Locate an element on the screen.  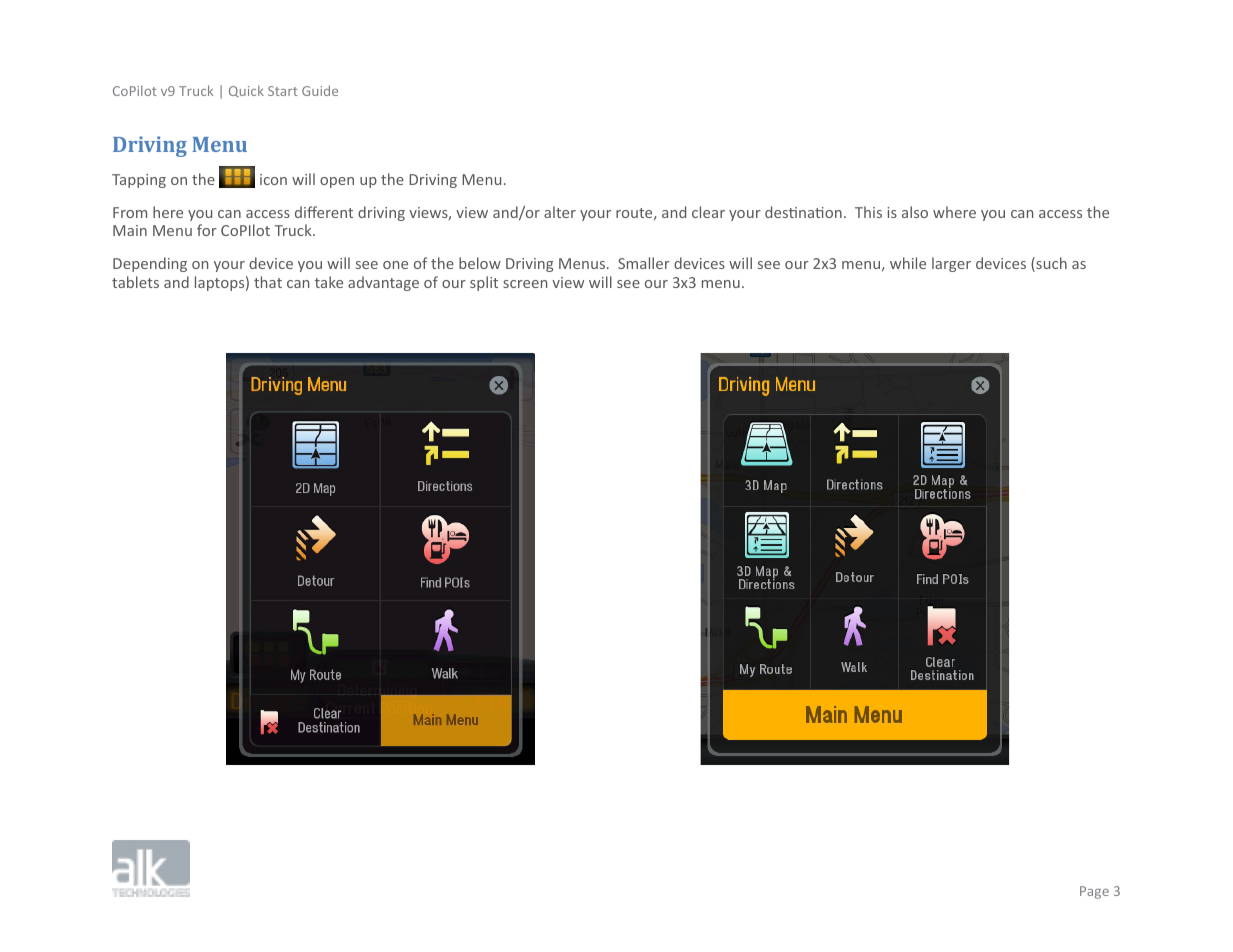
split is located at coordinates (484, 283).
